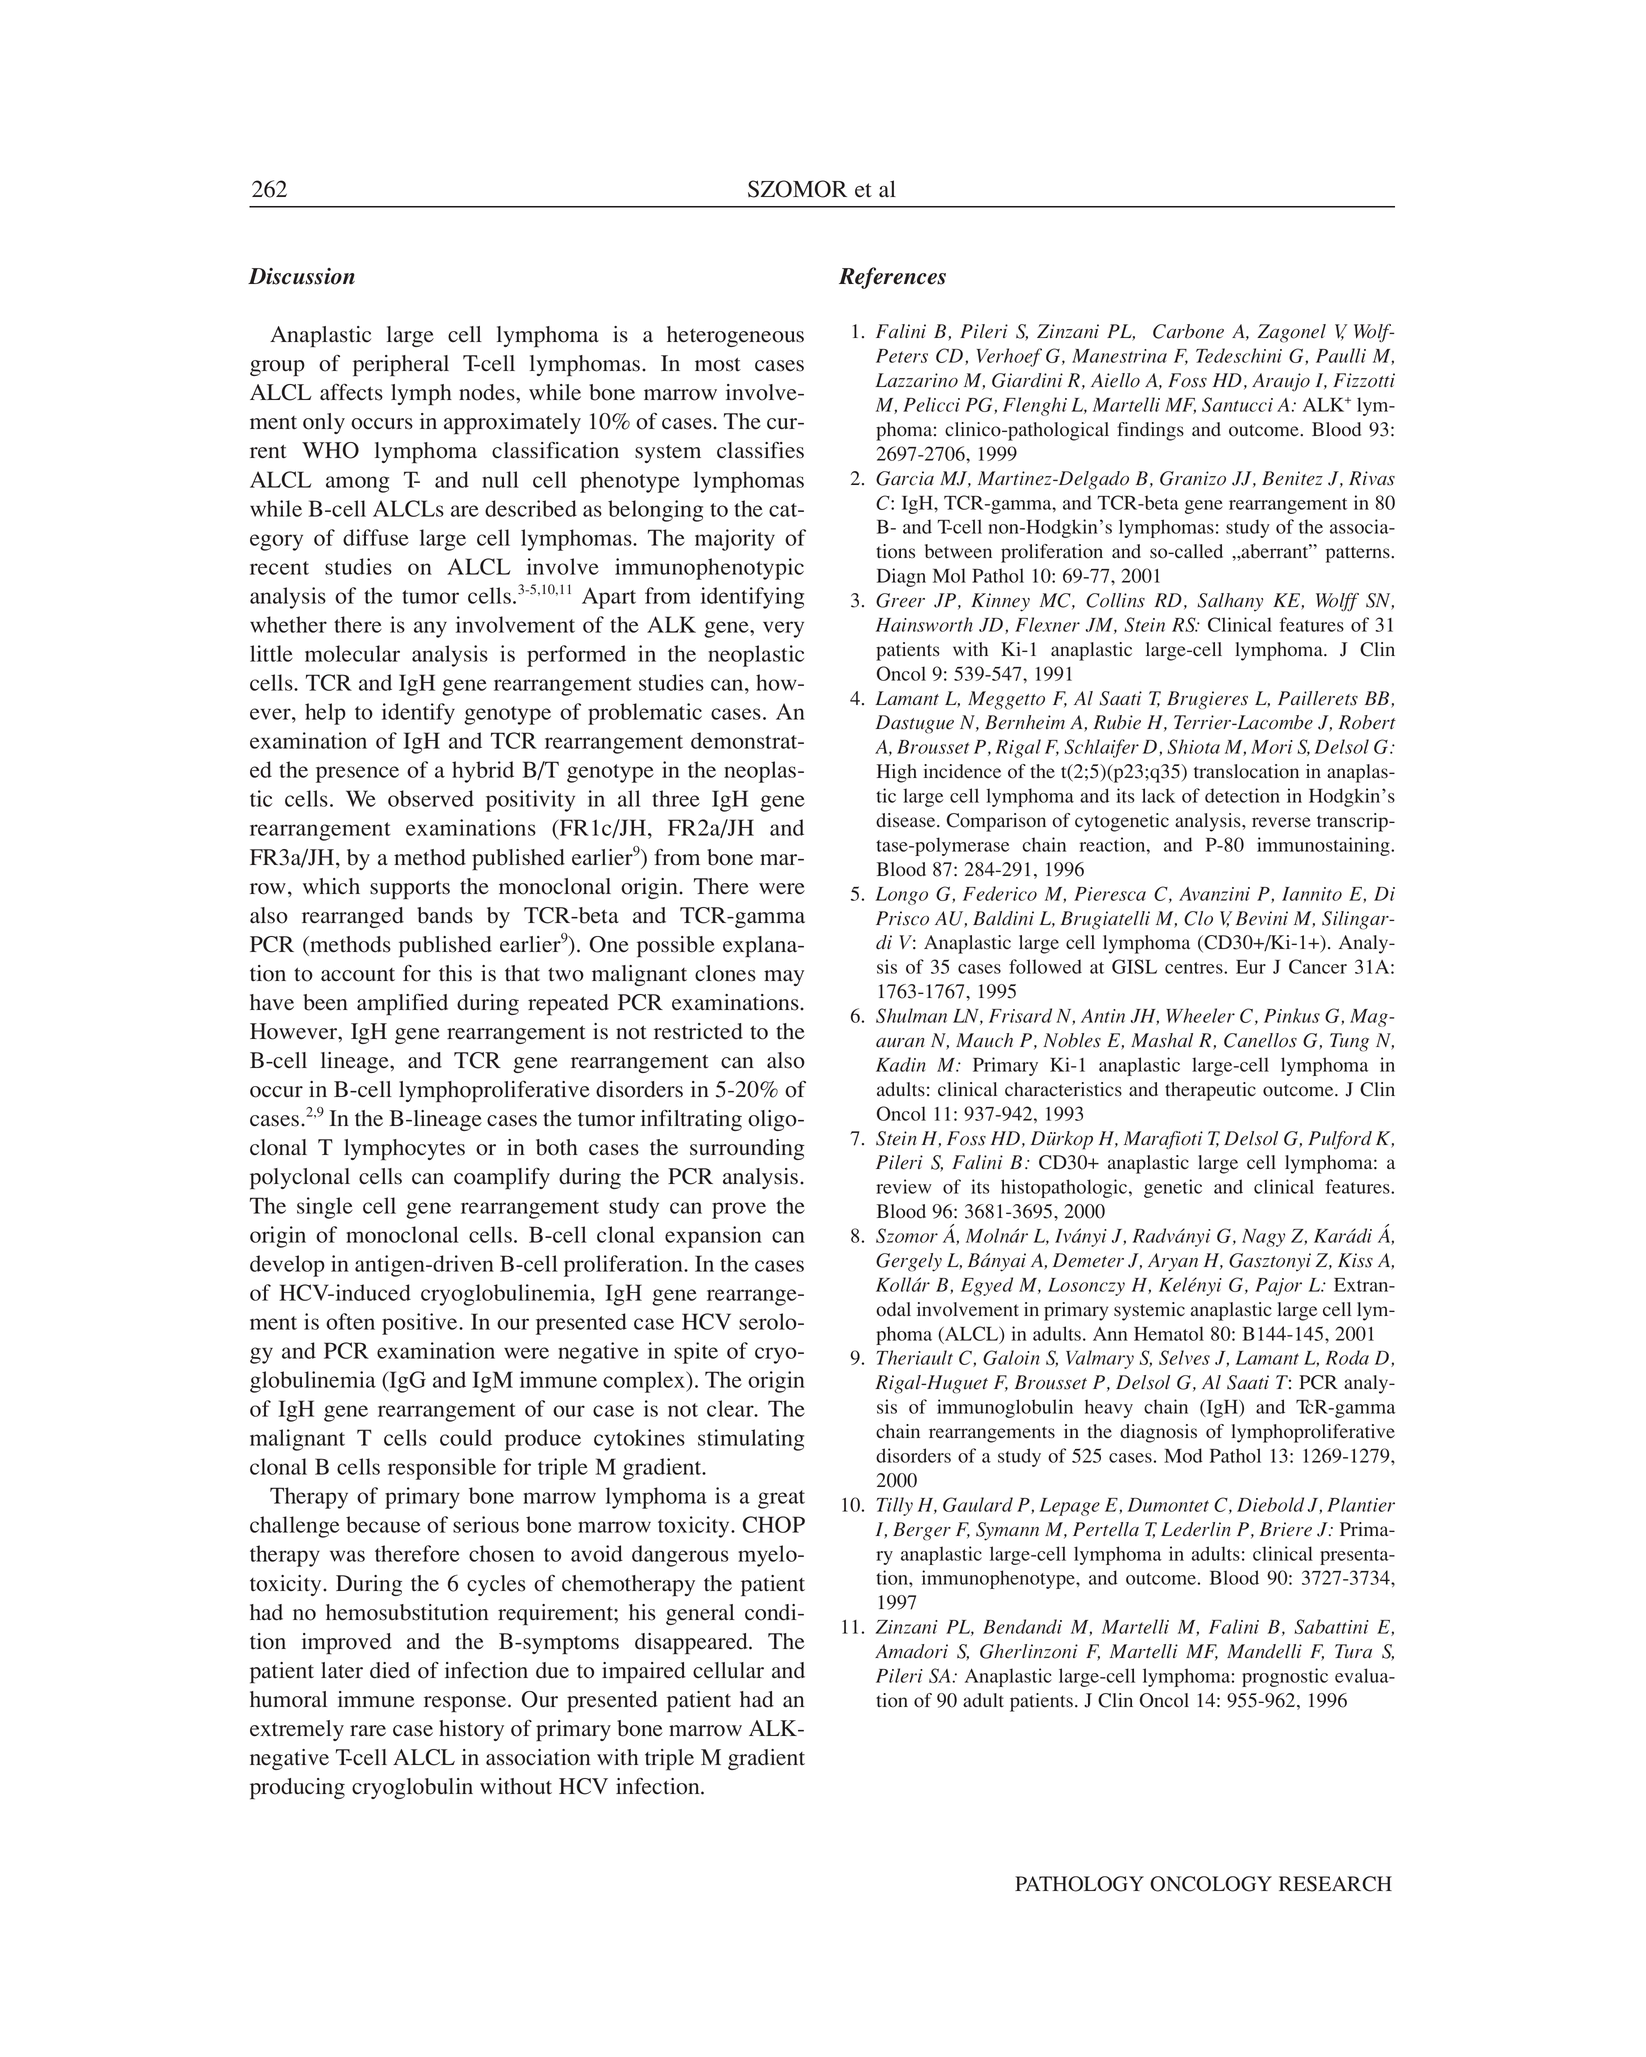 The image size is (1646, 2057). I want to click on therapeutic, so click(1210, 1091).
